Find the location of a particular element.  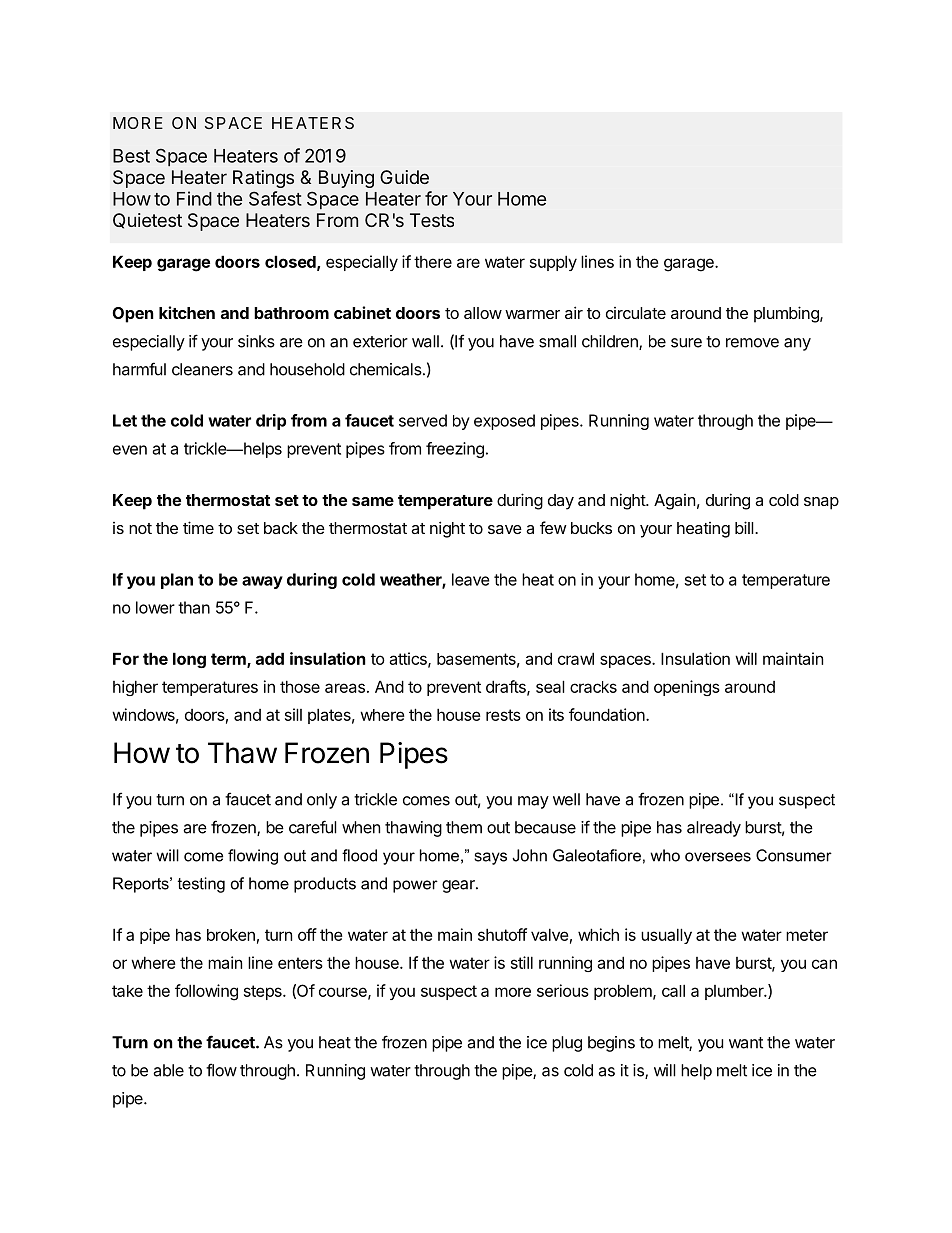

sill is located at coordinates (293, 714).
